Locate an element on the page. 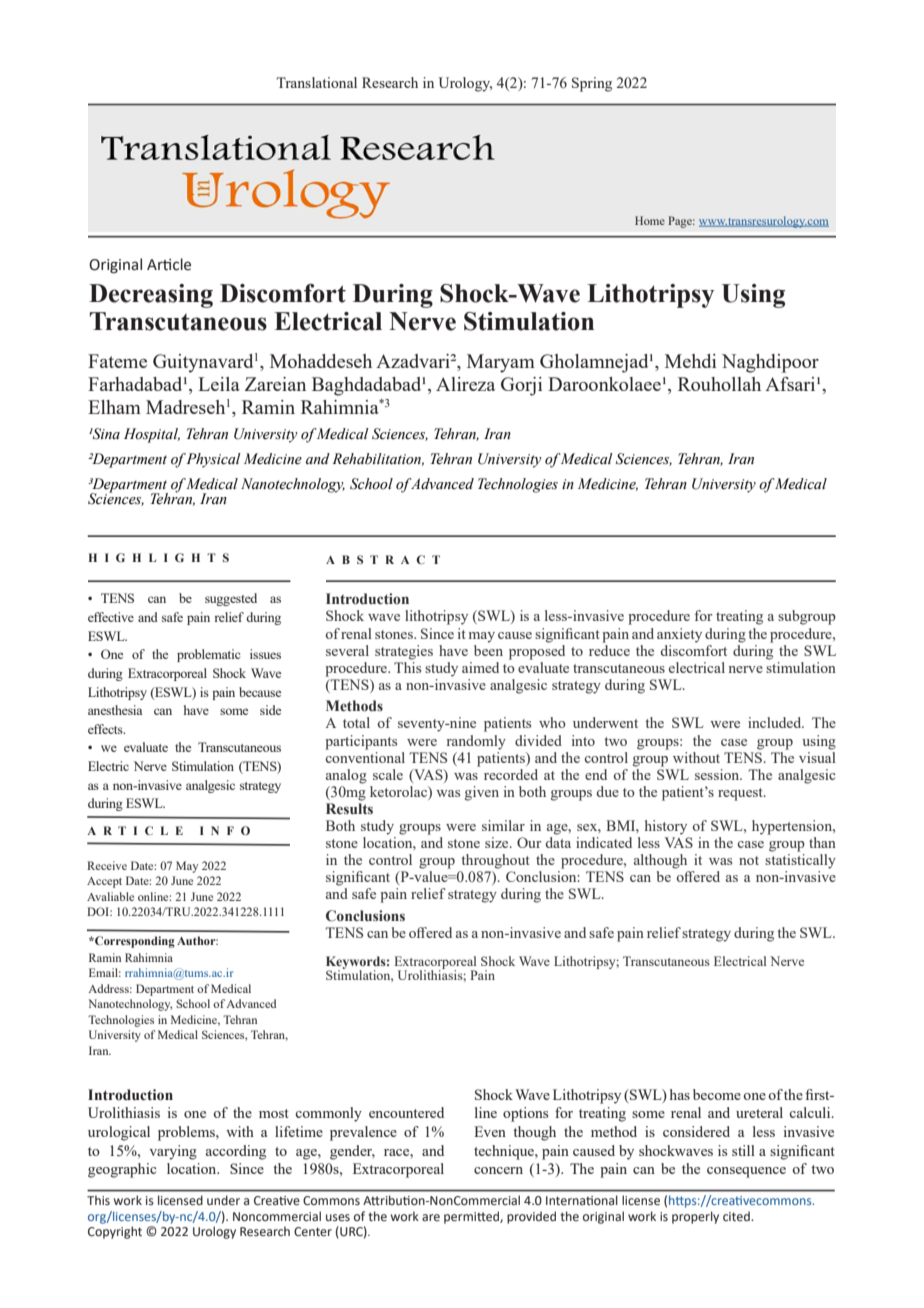  Corresponding is located at coordinates (134, 942).
